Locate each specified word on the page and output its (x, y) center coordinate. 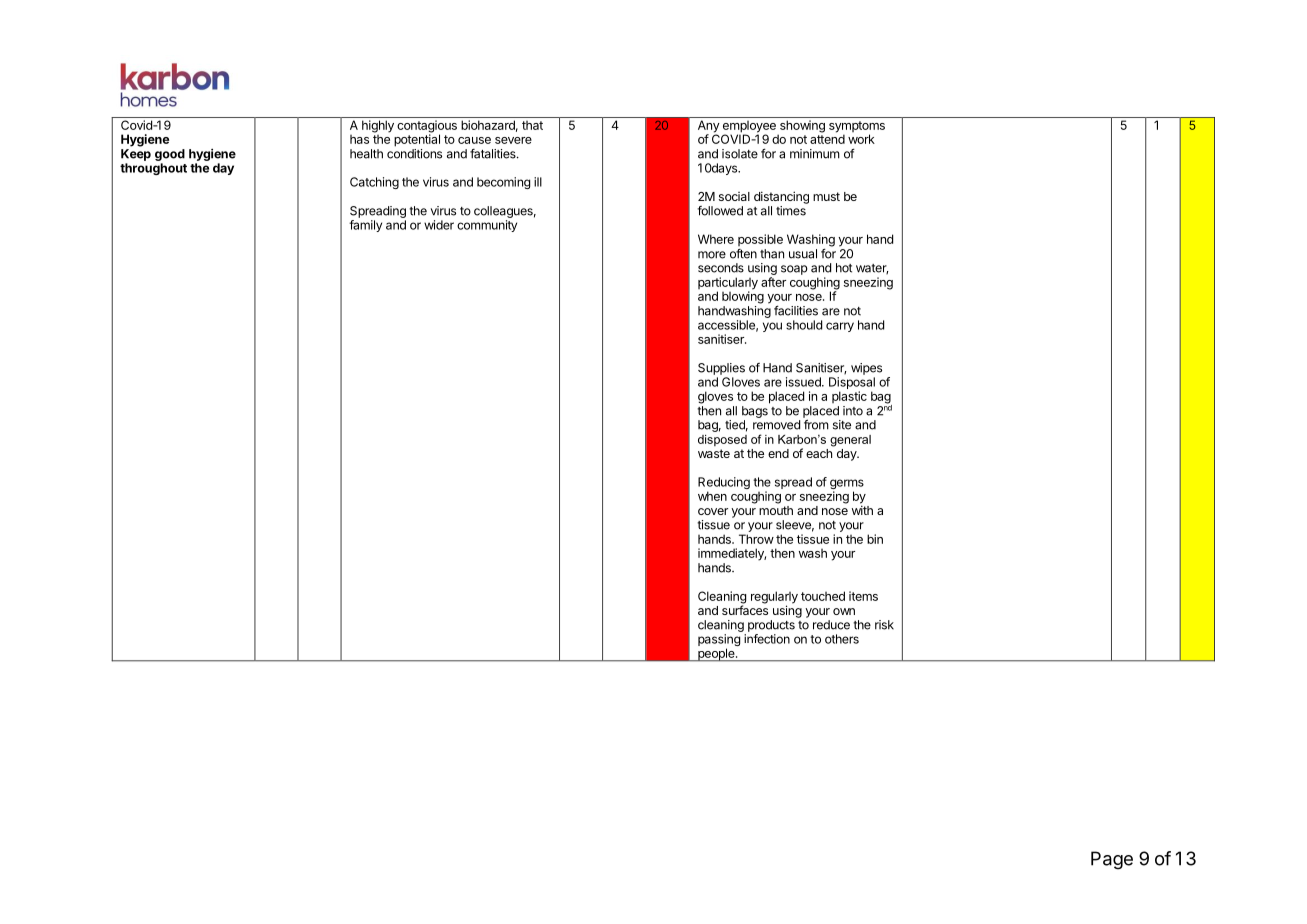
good (170, 155)
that (532, 125)
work (861, 139)
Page (1112, 860)
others (842, 639)
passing (719, 641)
